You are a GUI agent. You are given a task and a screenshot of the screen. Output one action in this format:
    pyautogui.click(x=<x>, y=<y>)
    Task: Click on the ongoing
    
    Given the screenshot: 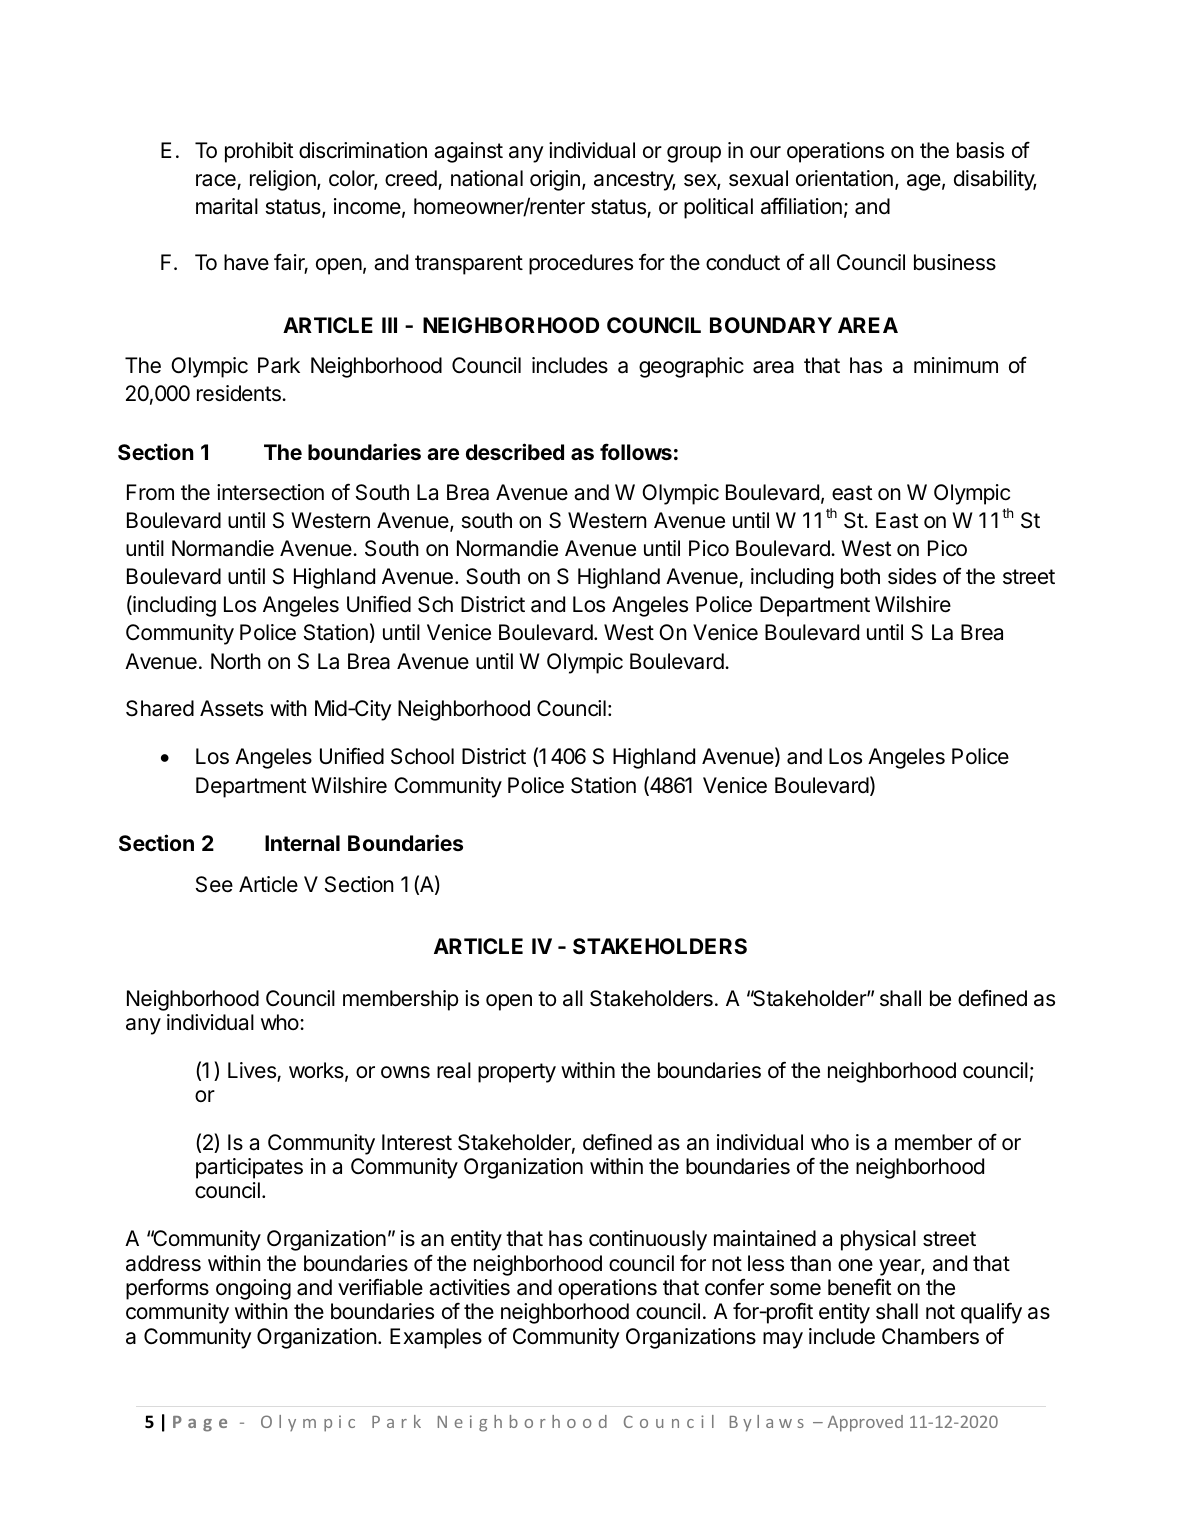 What is the action you would take?
    pyautogui.click(x=253, y=1289)
